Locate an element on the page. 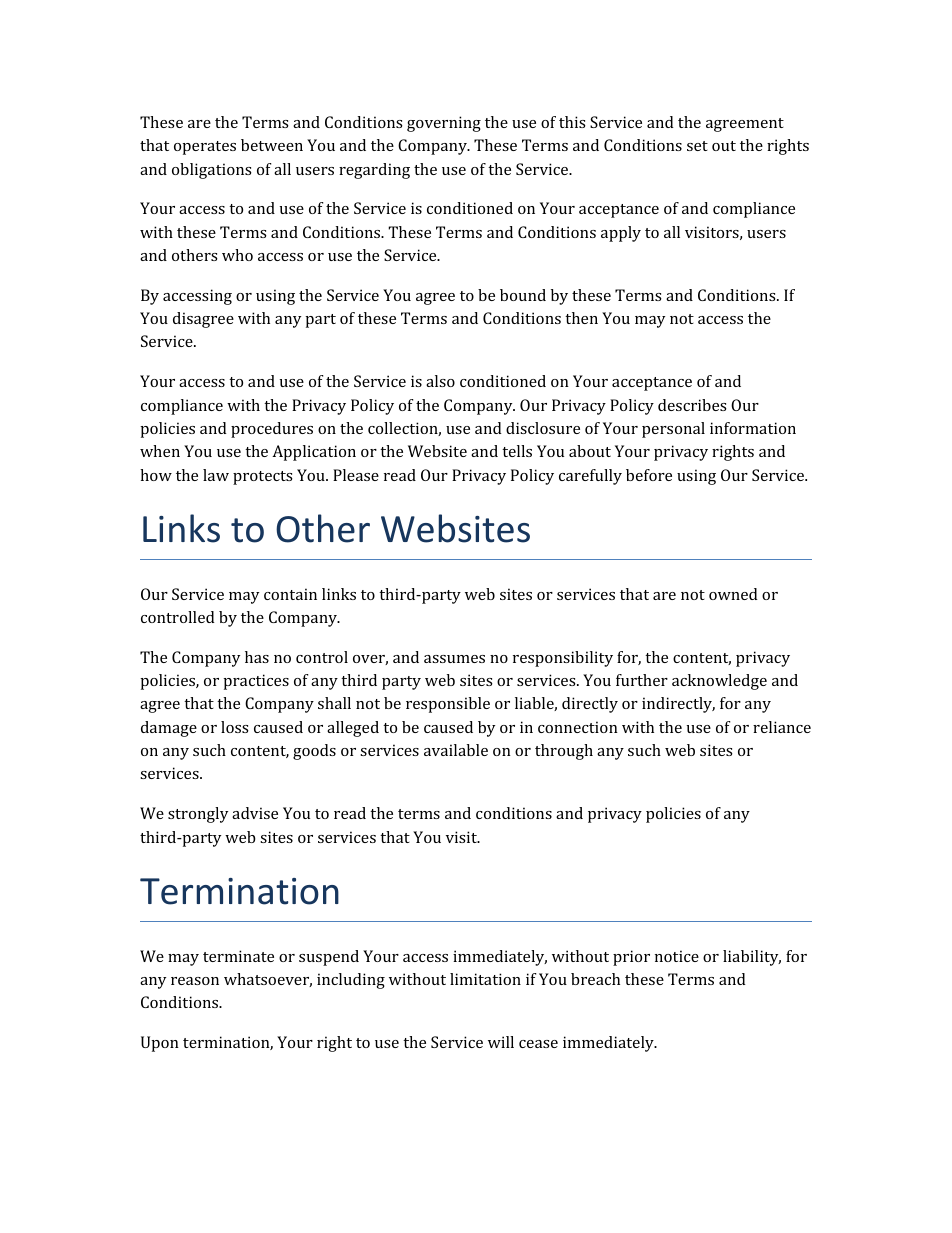  set is located at coordinates (697, 146).
